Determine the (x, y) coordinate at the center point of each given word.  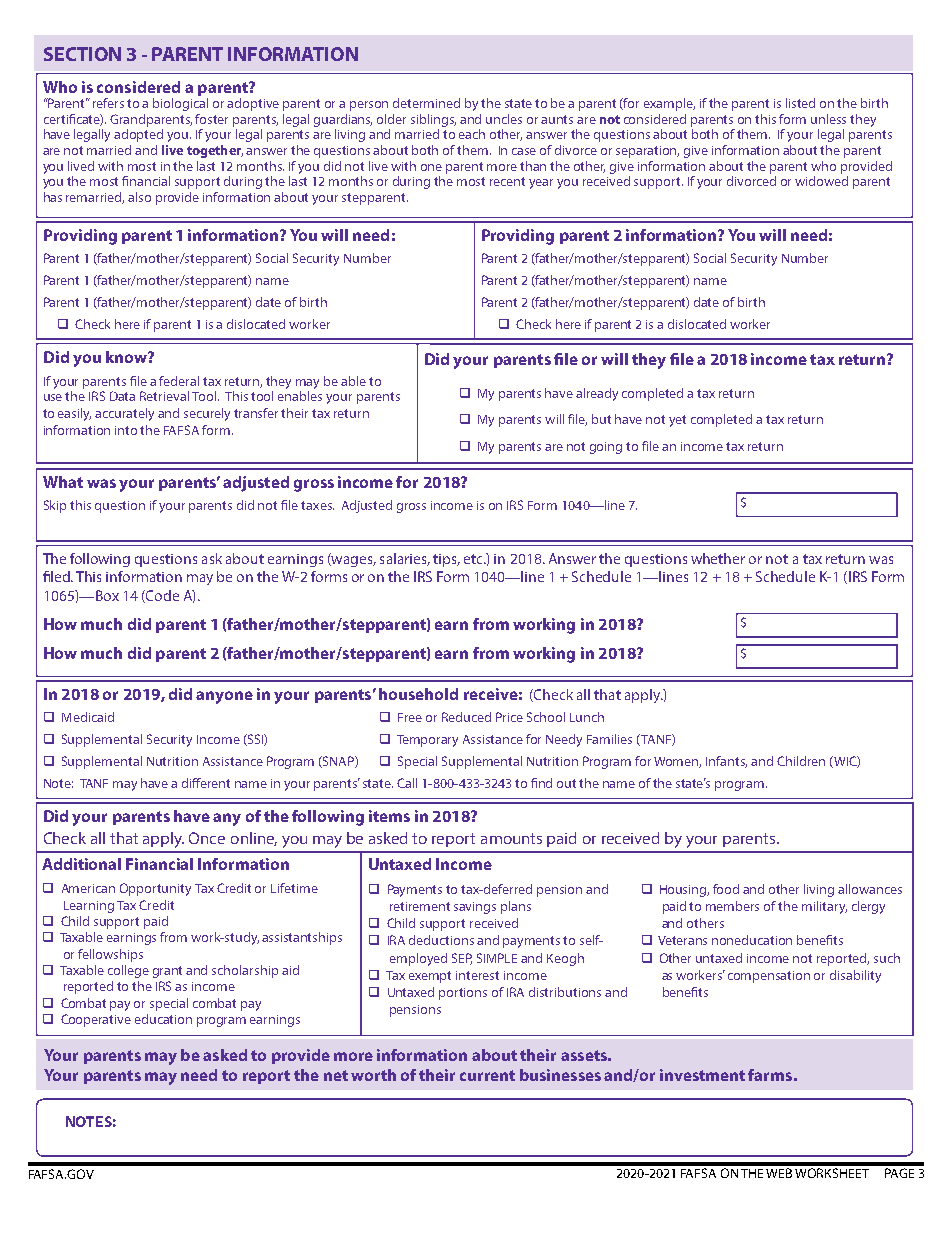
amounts (511, 838)
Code (161, 596)
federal (179, 381)
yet (677, 421)
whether (718, 558)
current (487, 1075)
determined (426, 103)
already (597, 394)
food (726, 889)
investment (702, 1075)
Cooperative (96, 1020)
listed (800, 103)
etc (474, 559)
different (206, 783)
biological (180, 104)
